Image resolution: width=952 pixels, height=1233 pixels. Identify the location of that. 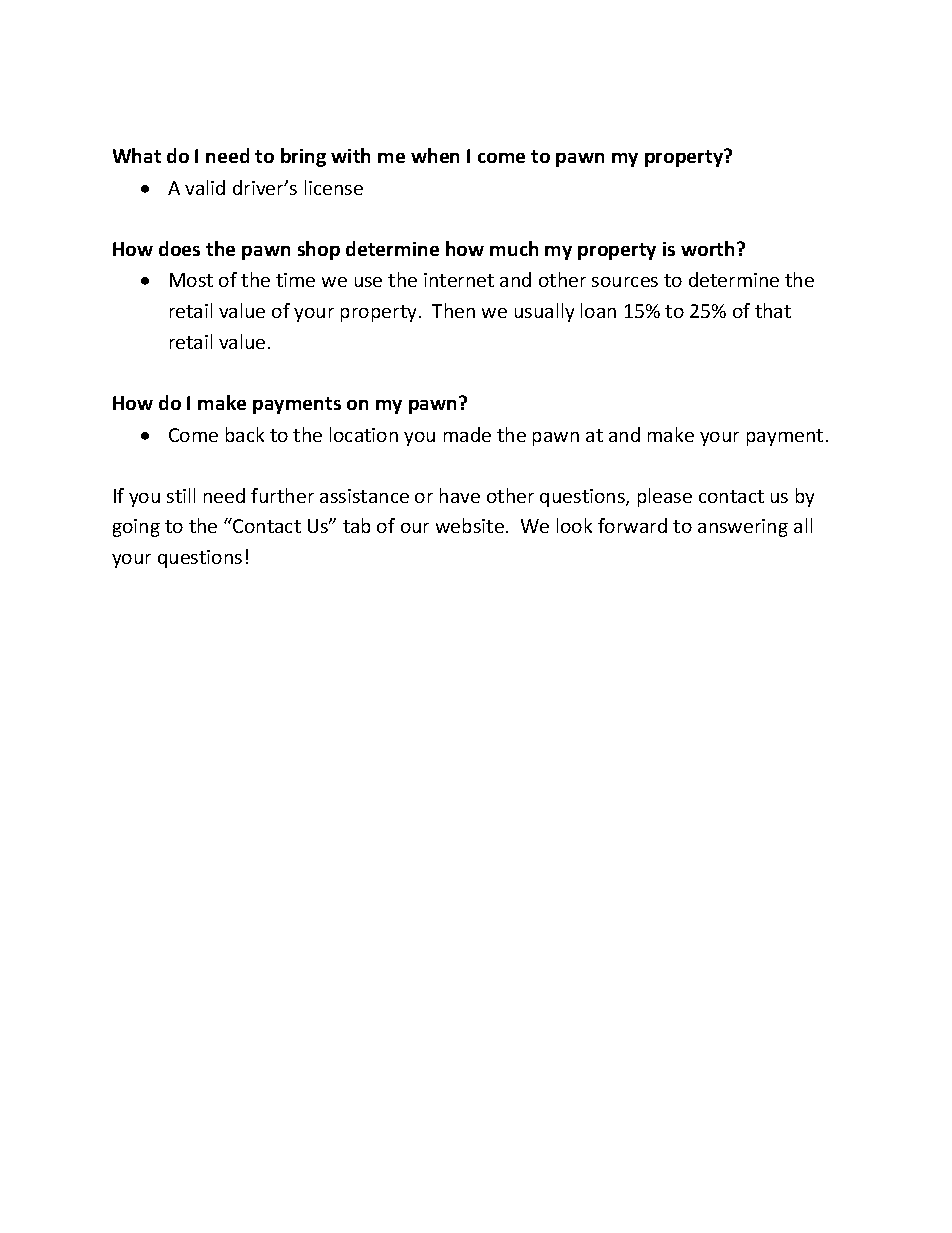
(773, 310).
